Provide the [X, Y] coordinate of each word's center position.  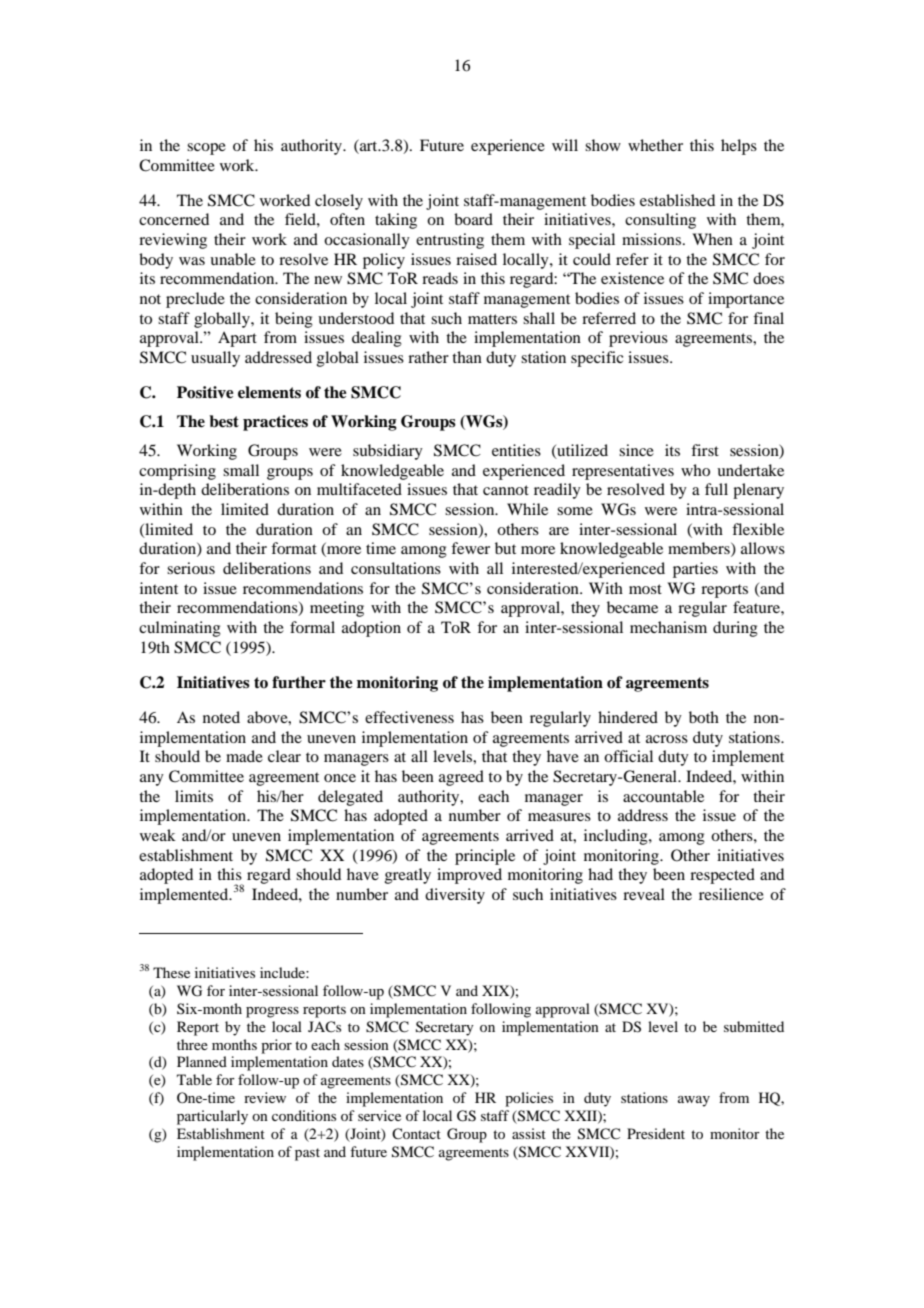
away [694, 1101]
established [677, 200]
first [705, 450]
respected [722, 876]
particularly [212, 1117]
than [467, 357]
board [473, 219]
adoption [371, 629]
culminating [180, 629]
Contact [416, 1133]
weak [158, 835]
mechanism [668, 627]
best [224, 421]
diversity [455, 896]
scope [206, 149]
